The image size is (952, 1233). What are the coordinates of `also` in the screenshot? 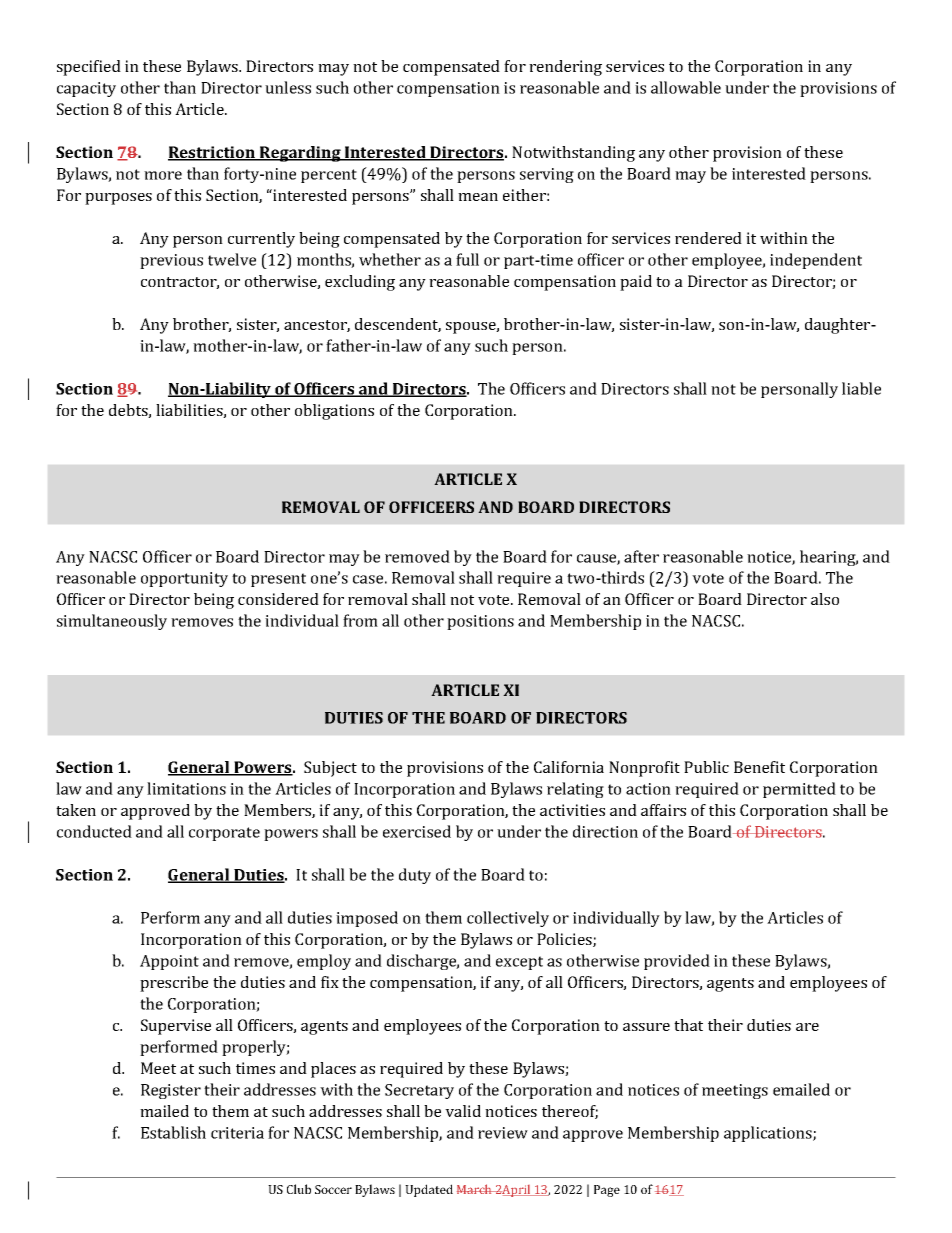 It's located at (825, 599).
